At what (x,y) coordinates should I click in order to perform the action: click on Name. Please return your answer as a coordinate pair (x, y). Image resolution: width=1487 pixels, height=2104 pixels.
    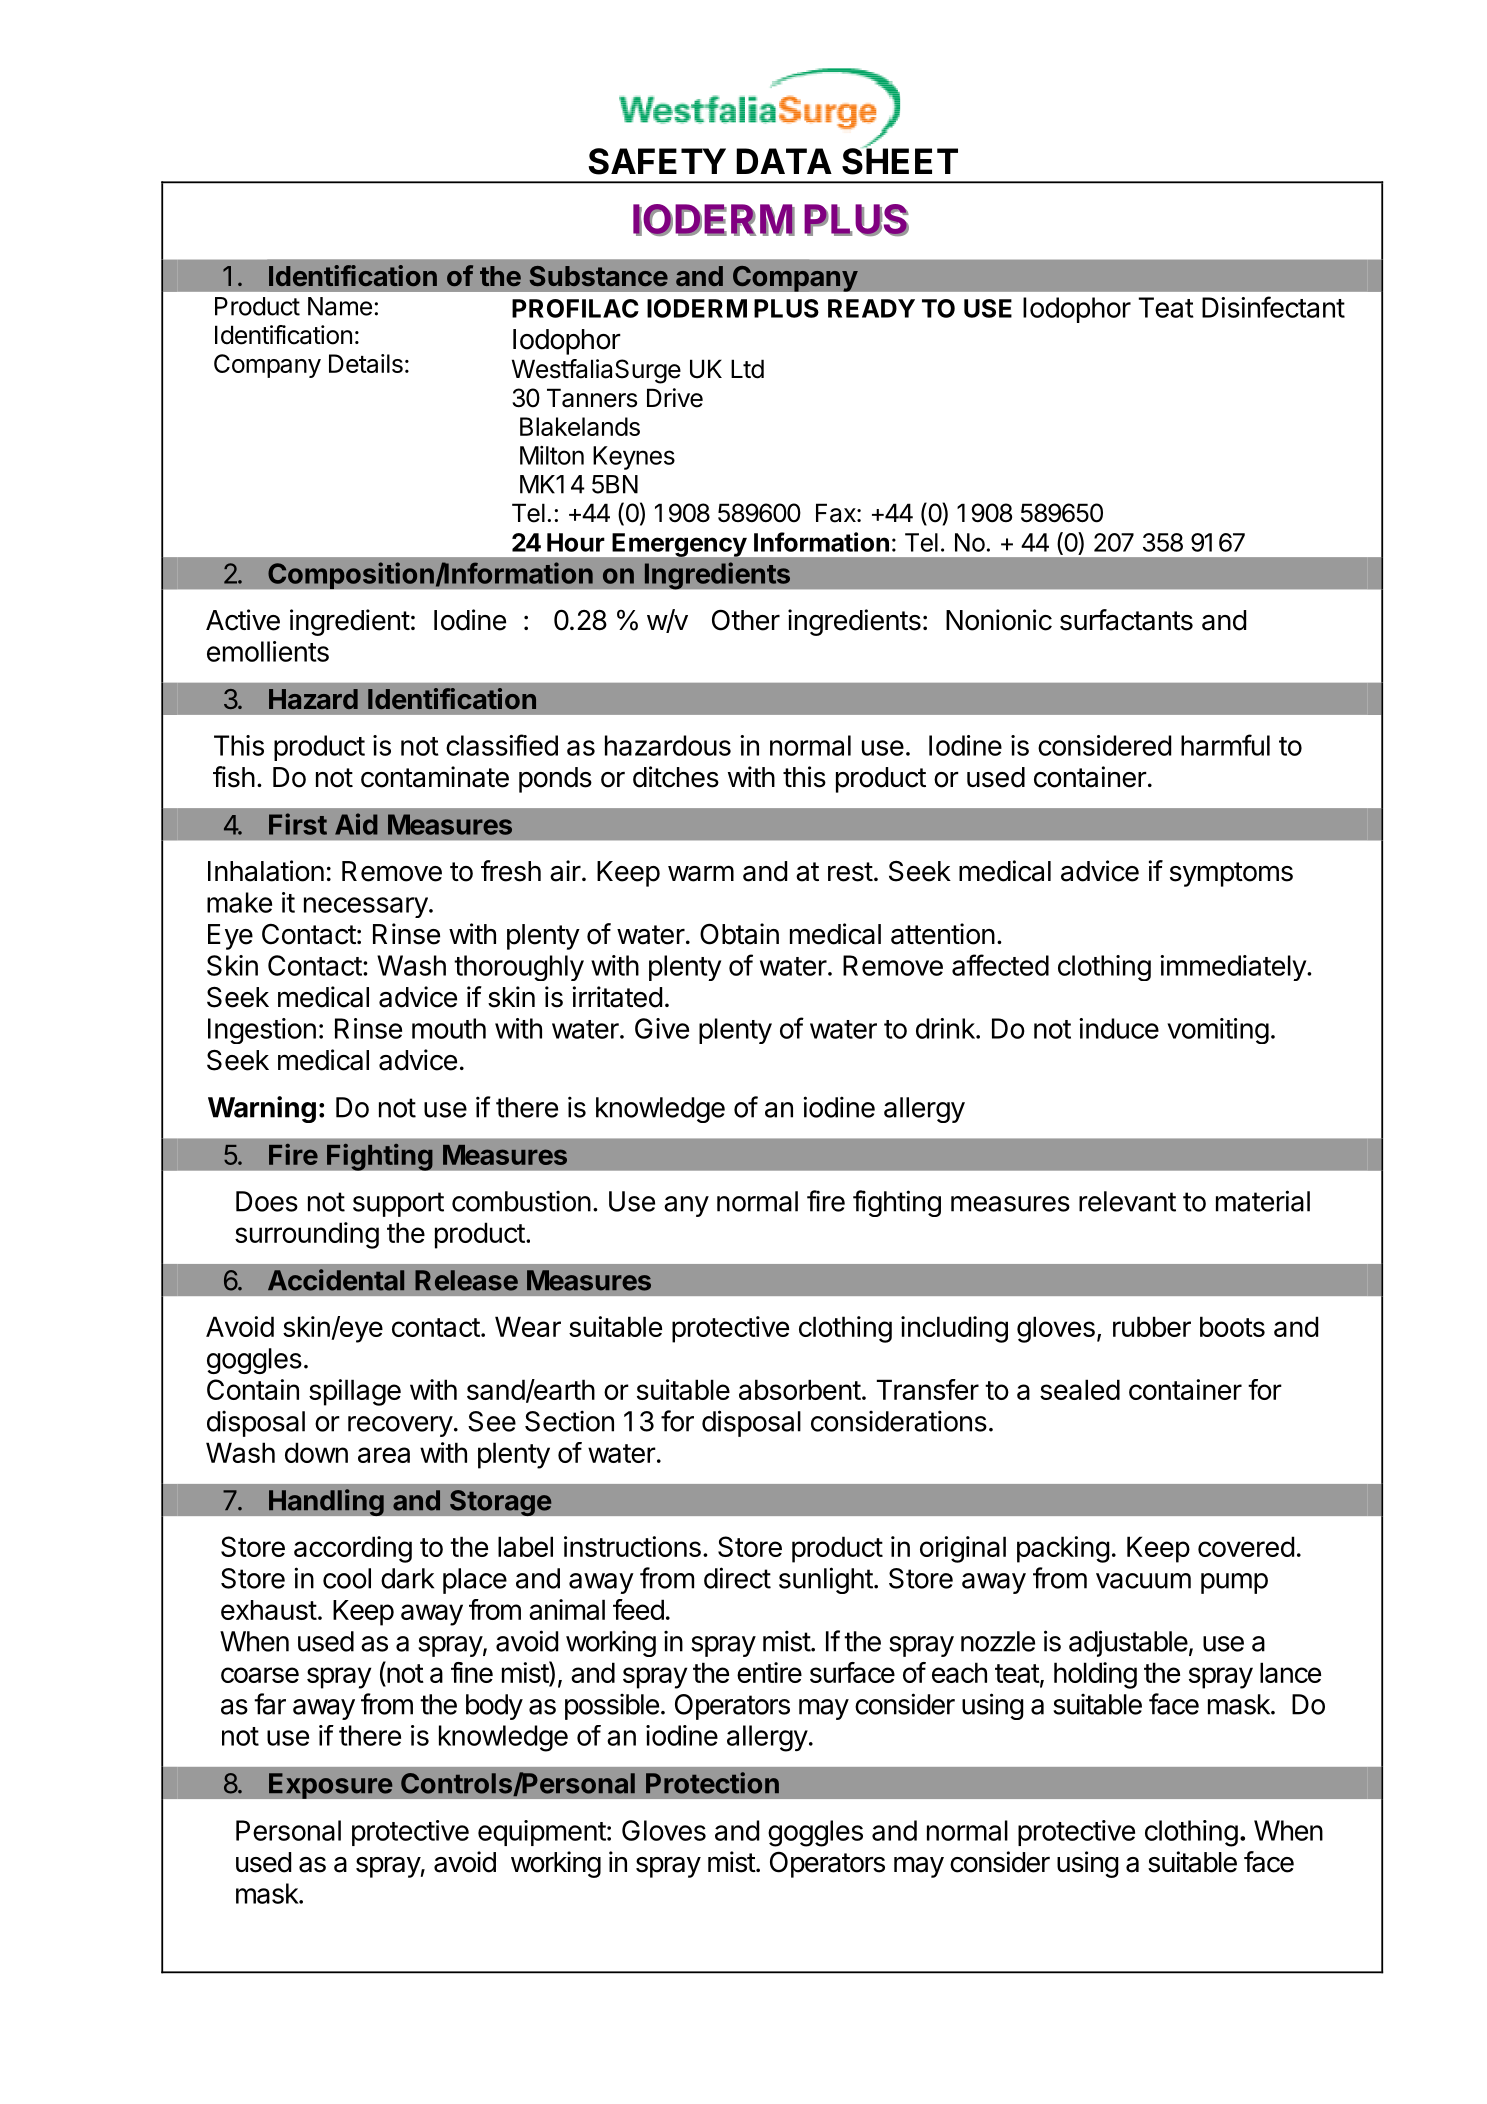
    Looking at the image, I should click on (340, 306).
